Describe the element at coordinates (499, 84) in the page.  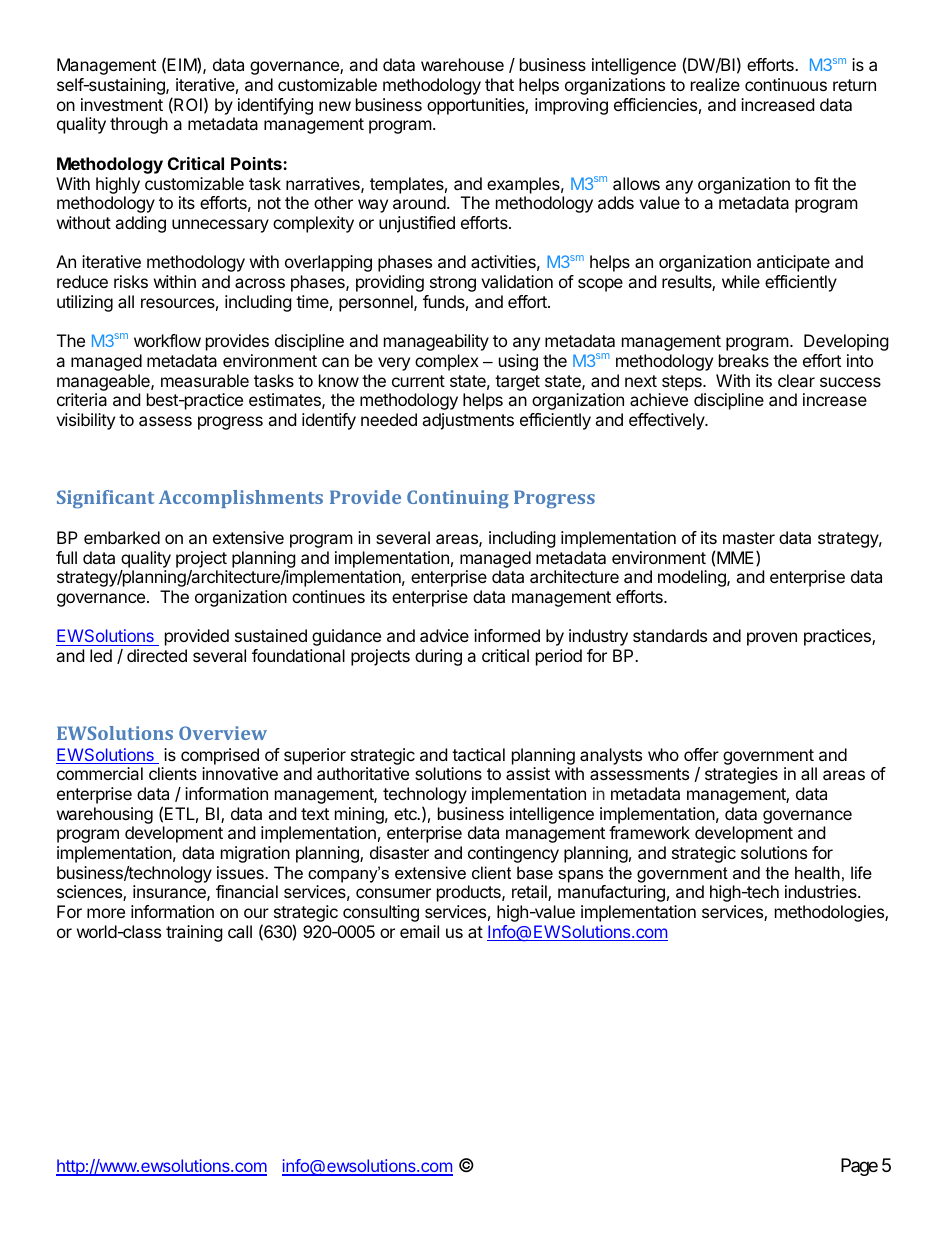
I see `that` at that location.
